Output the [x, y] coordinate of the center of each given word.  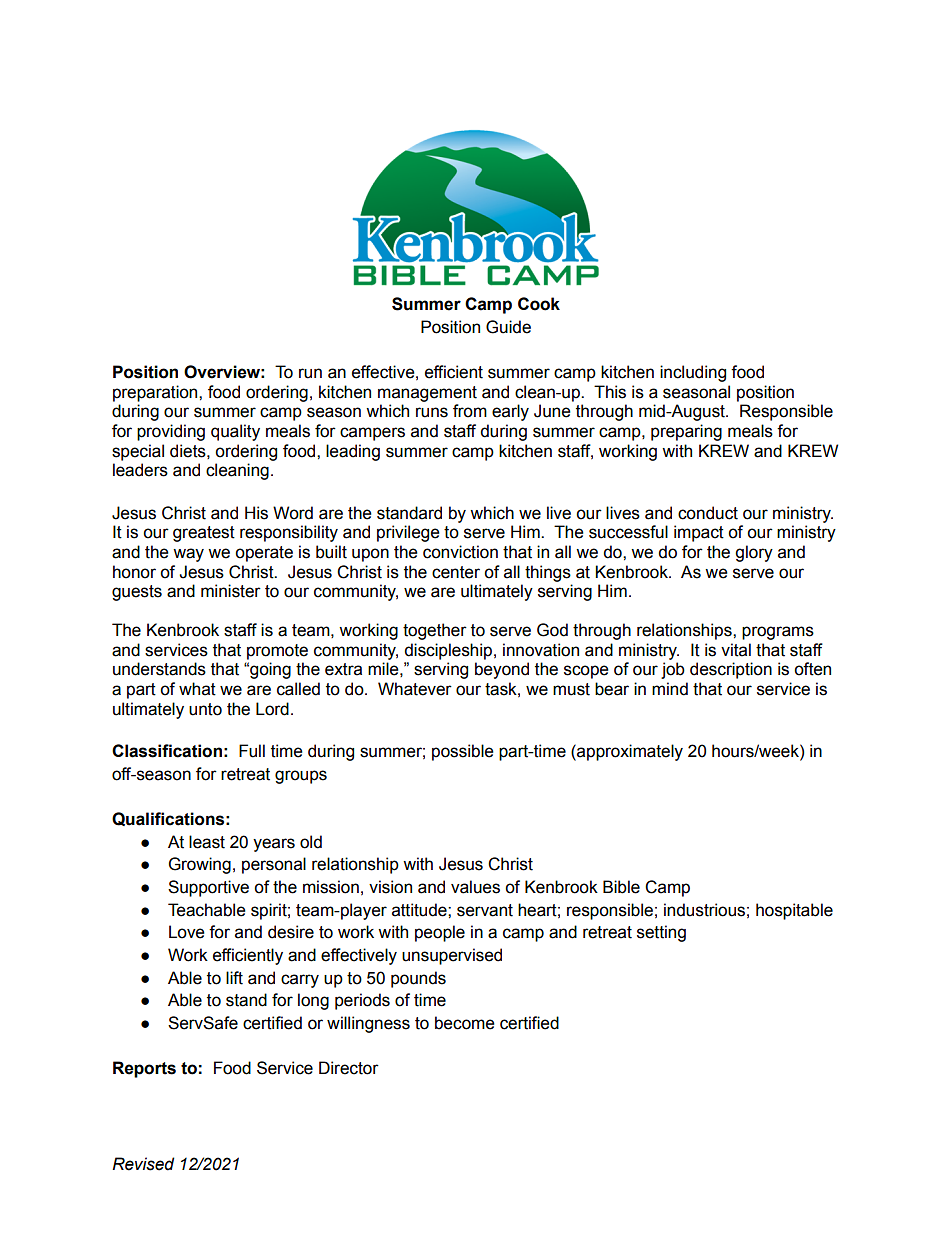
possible [463, 752]
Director [349, 1068]
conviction [460, 552]
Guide [508, 327]
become [465, 1023]
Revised [143, 1164]
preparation [156, 393]
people [440, 933]
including [693, 373]
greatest [204, 534]
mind [670, 689]
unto [205, 709]
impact [699, 533]
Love [187, 932]
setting [661, 933]
